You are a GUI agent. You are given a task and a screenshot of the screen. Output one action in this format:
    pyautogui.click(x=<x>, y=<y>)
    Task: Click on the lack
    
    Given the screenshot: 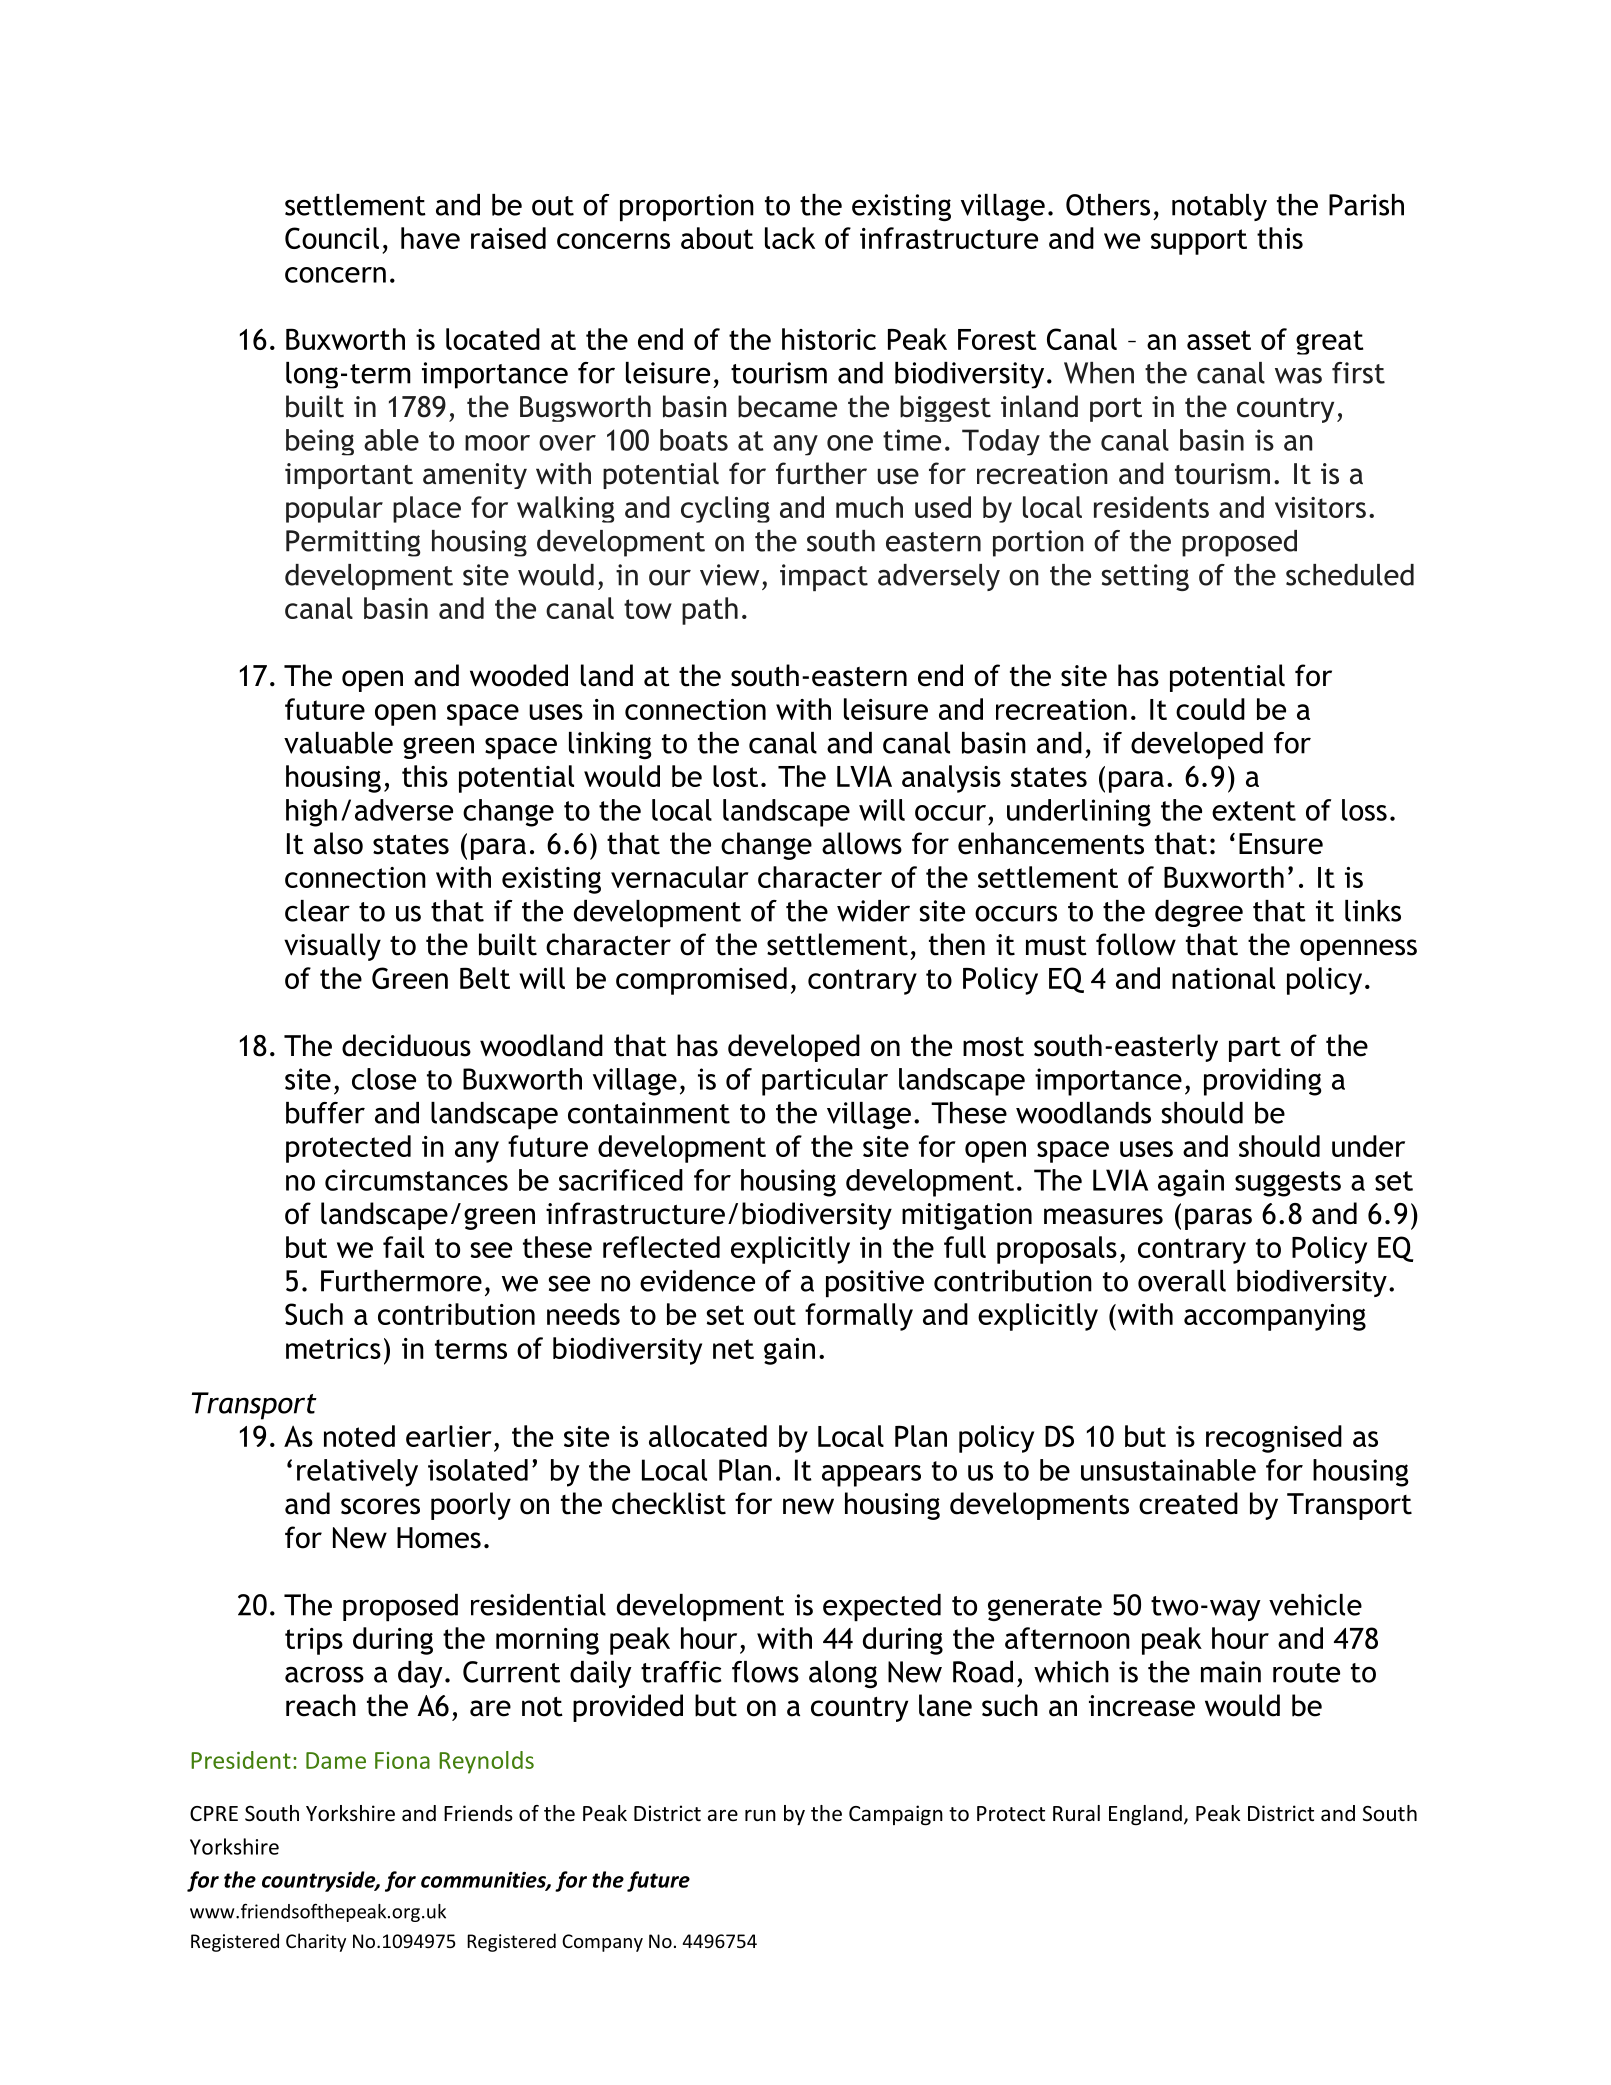 What is the action you would take?
    pyautogui.click(x=790, y=238)
